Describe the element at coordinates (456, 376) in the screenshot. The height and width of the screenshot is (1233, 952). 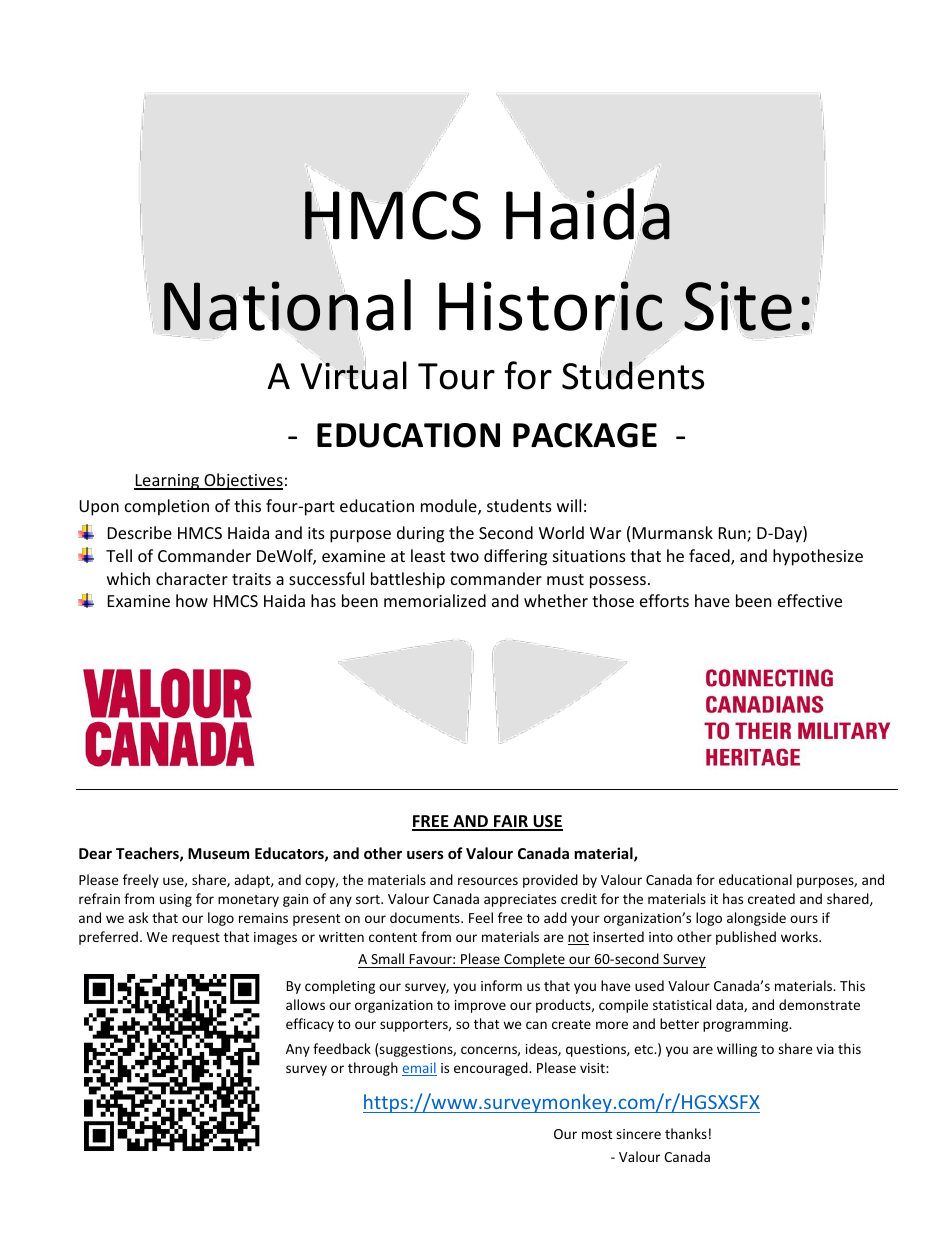
I see `Tour` at that location.
